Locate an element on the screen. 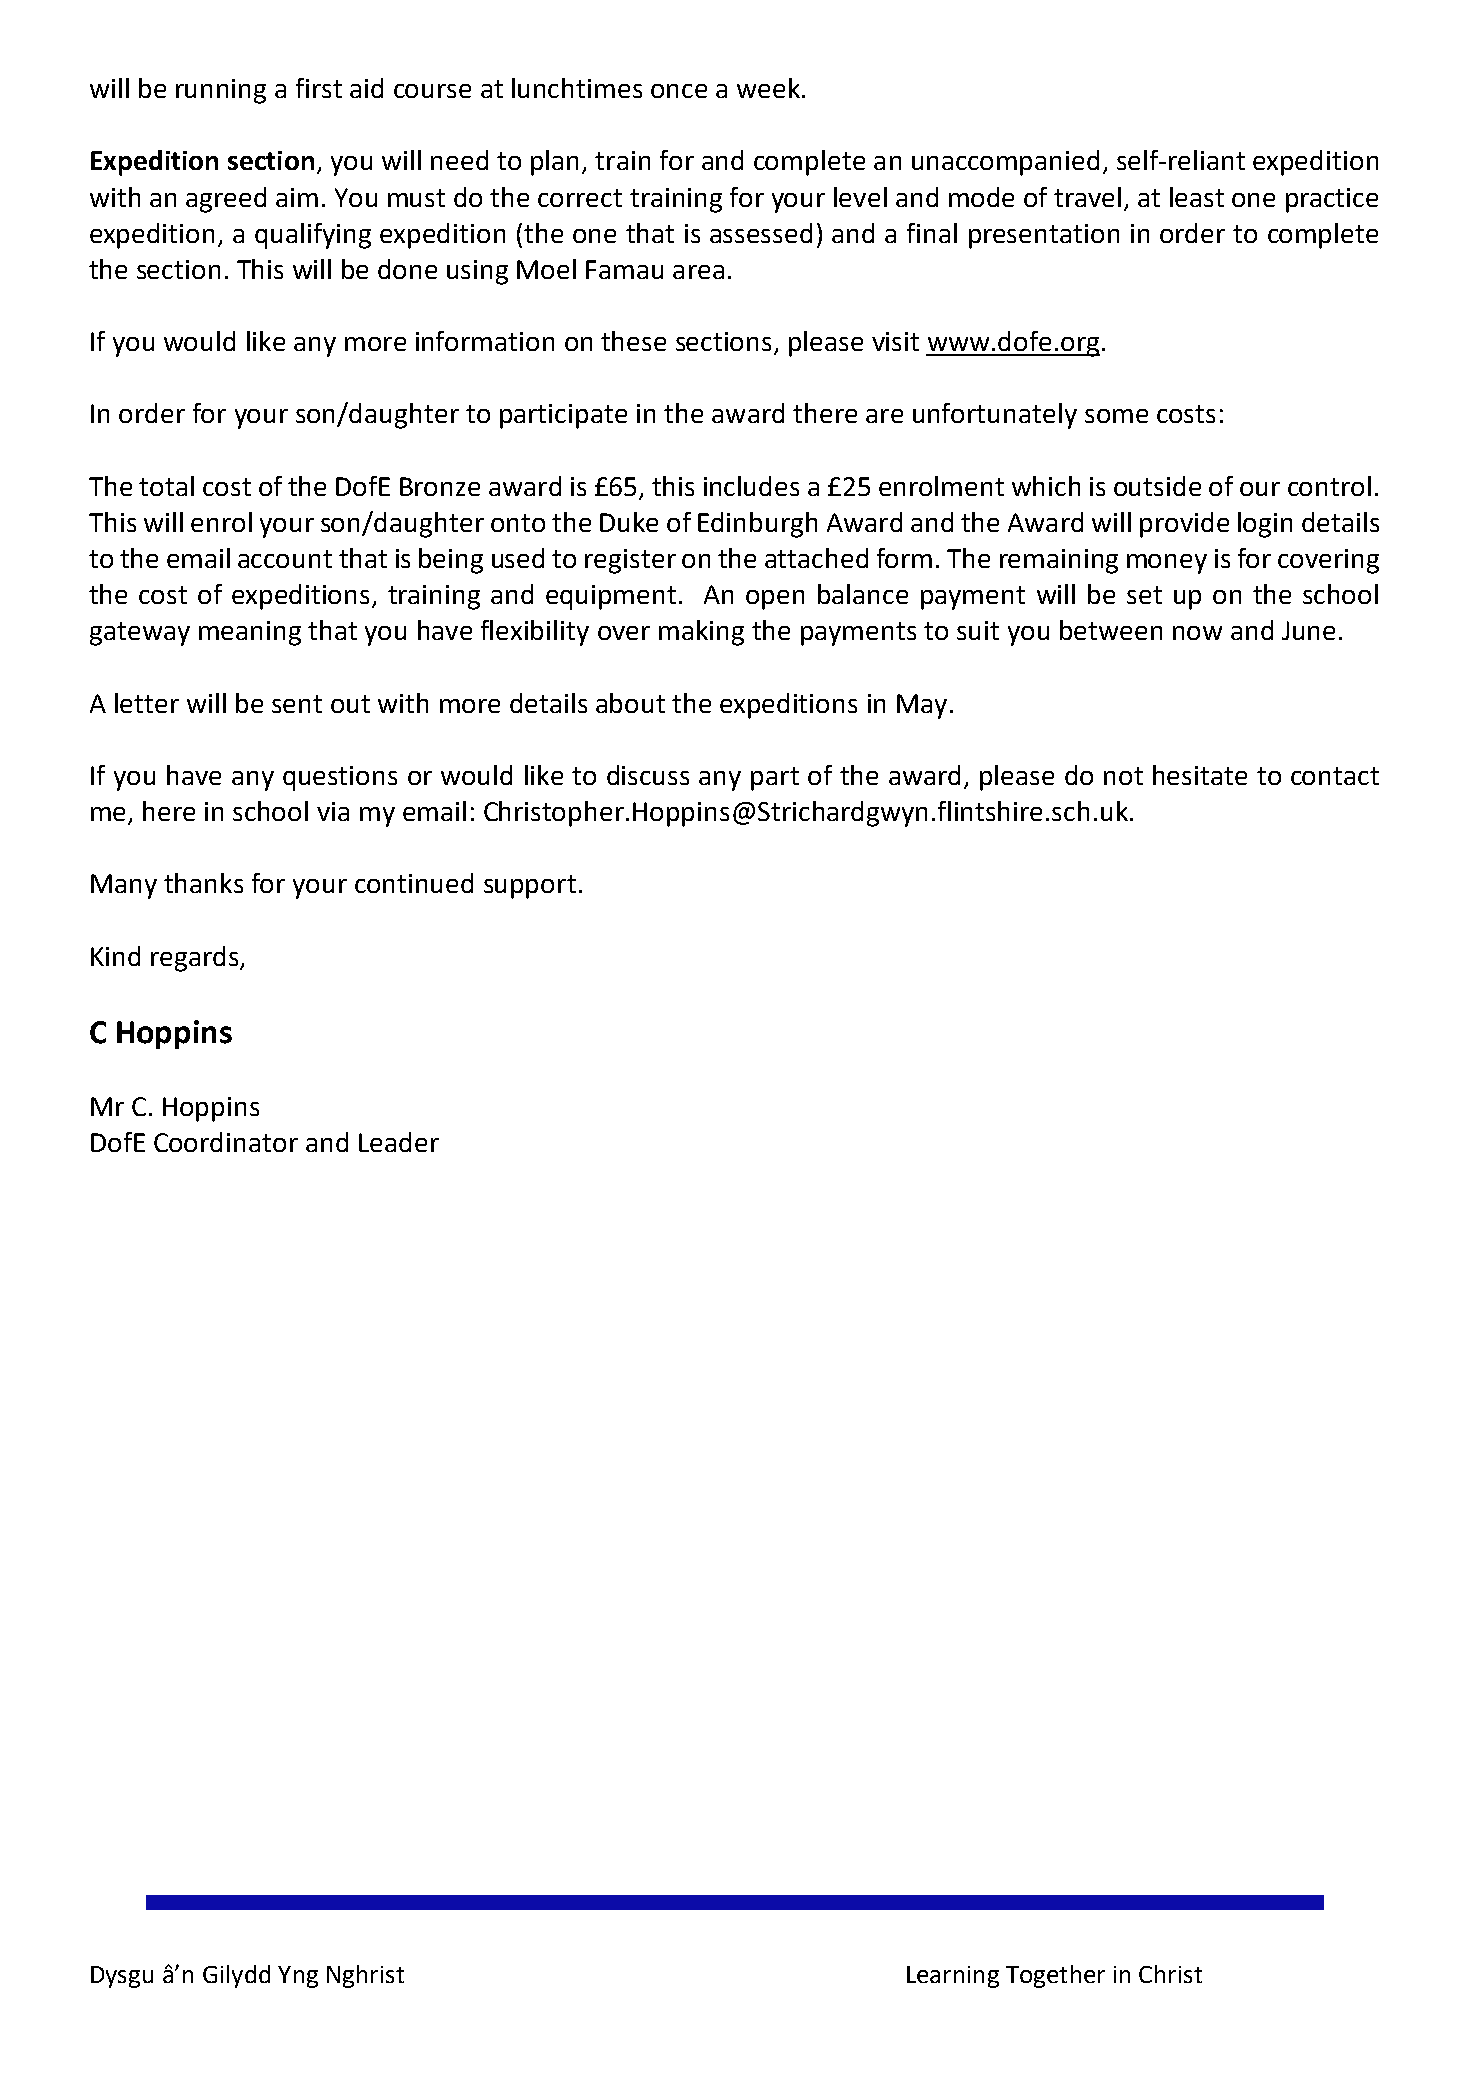 The height and width of the screenshot is (2078, 1469). support is located at coordinates (530, 887).
